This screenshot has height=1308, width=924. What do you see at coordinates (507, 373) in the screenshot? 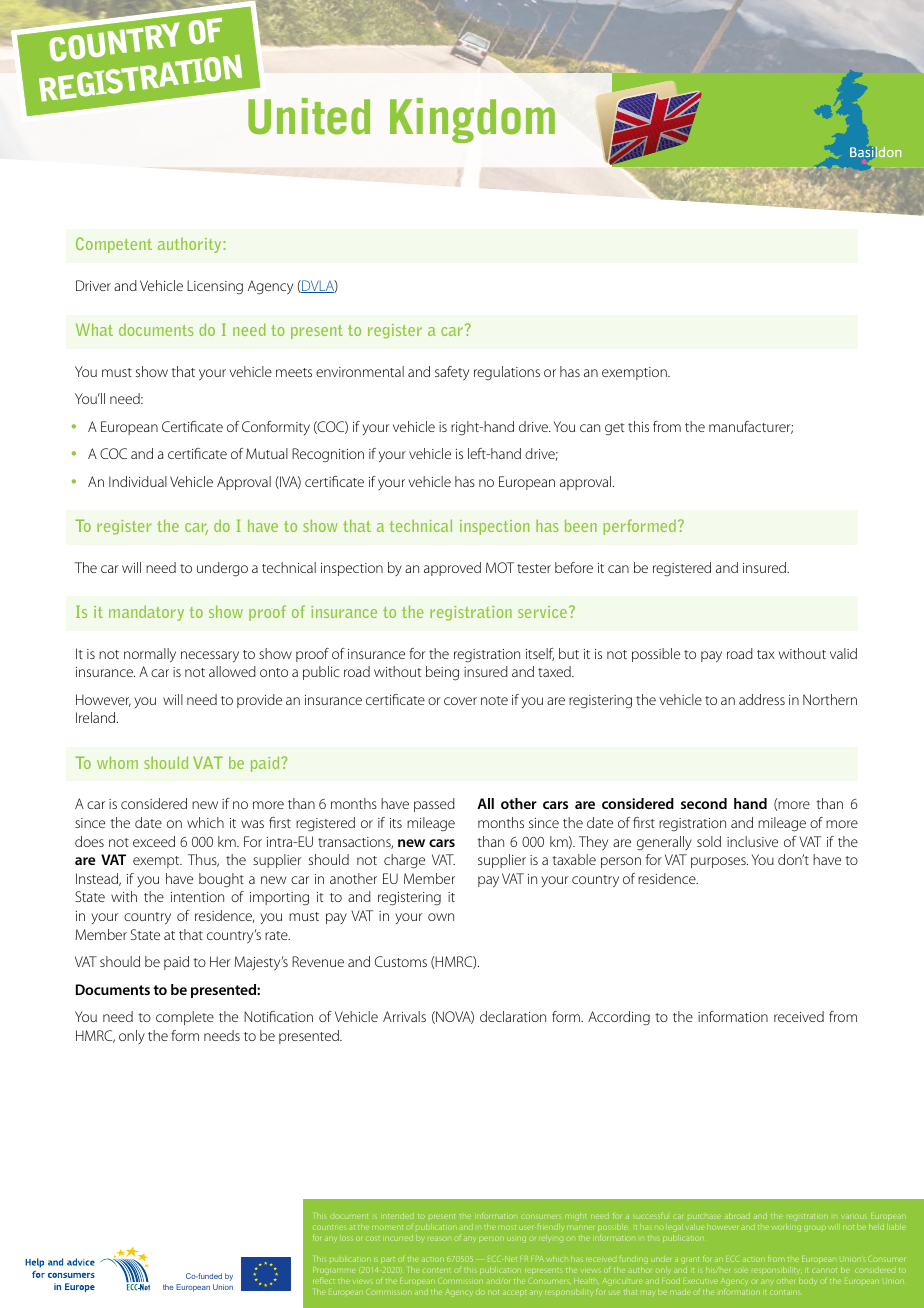
I see `regulations` at bounding box center [507, 373].
